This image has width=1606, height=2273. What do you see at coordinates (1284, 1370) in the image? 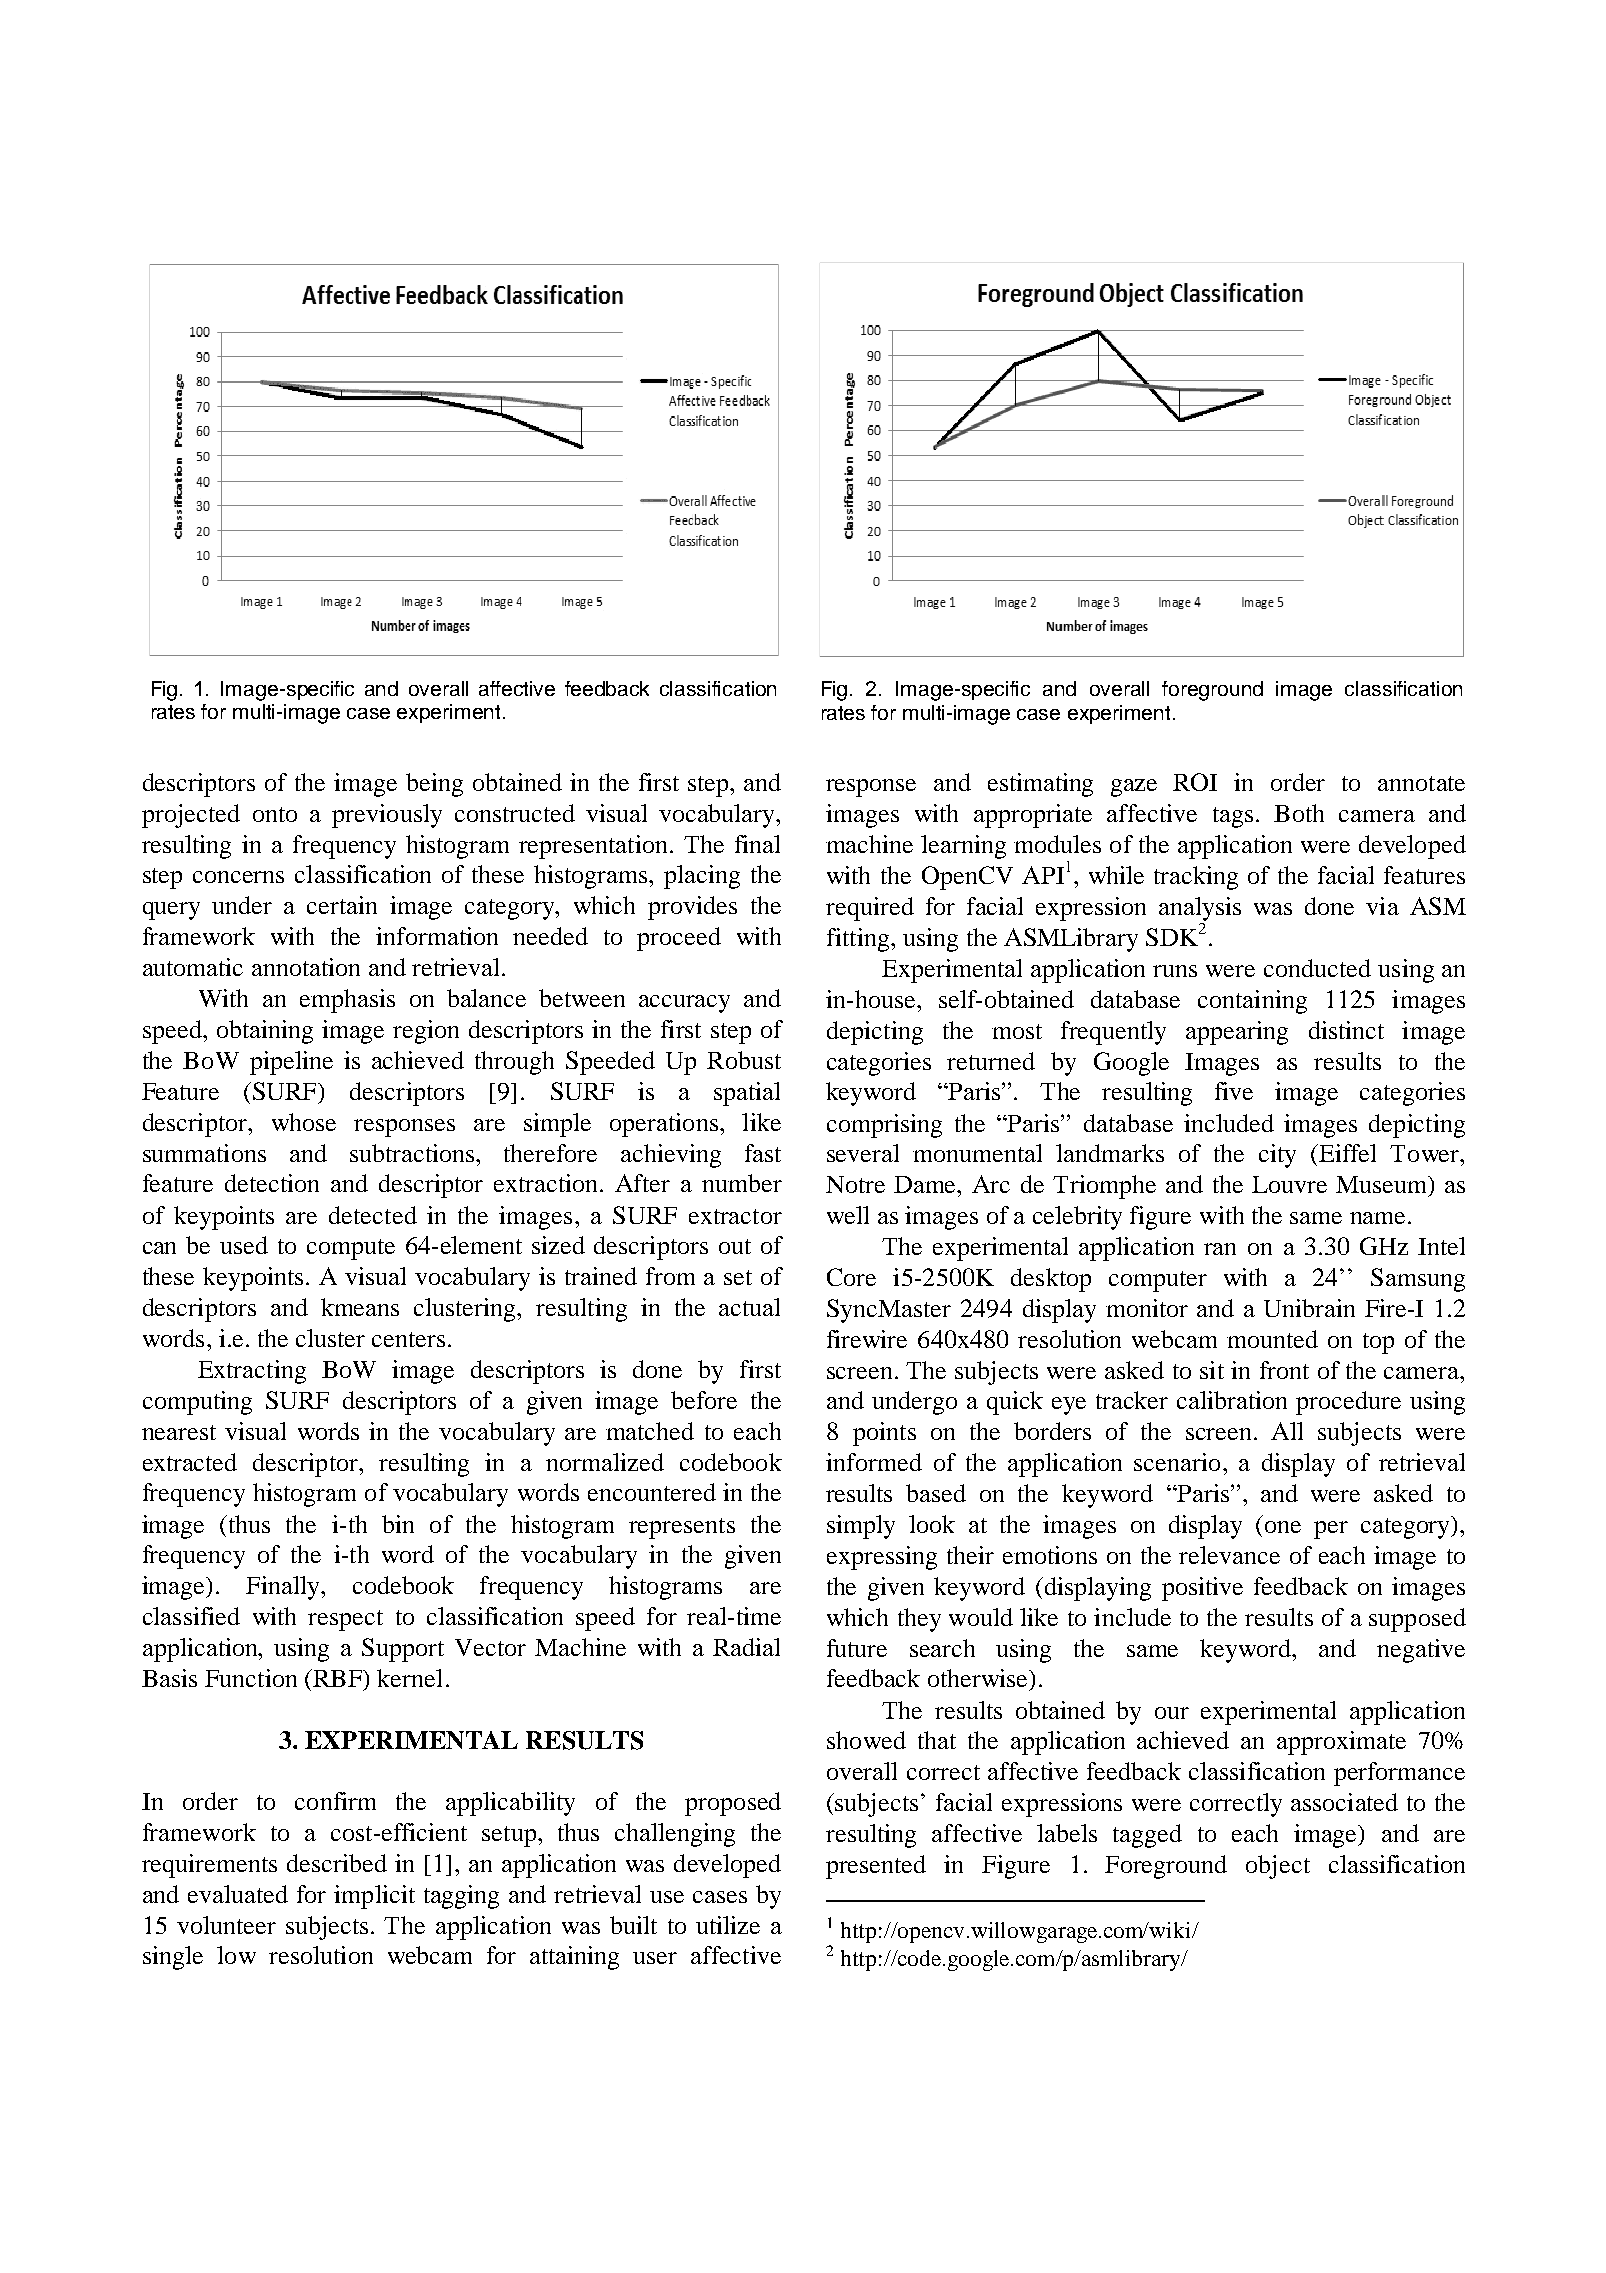
I see `front` at bounding box center [1284, 1370].
